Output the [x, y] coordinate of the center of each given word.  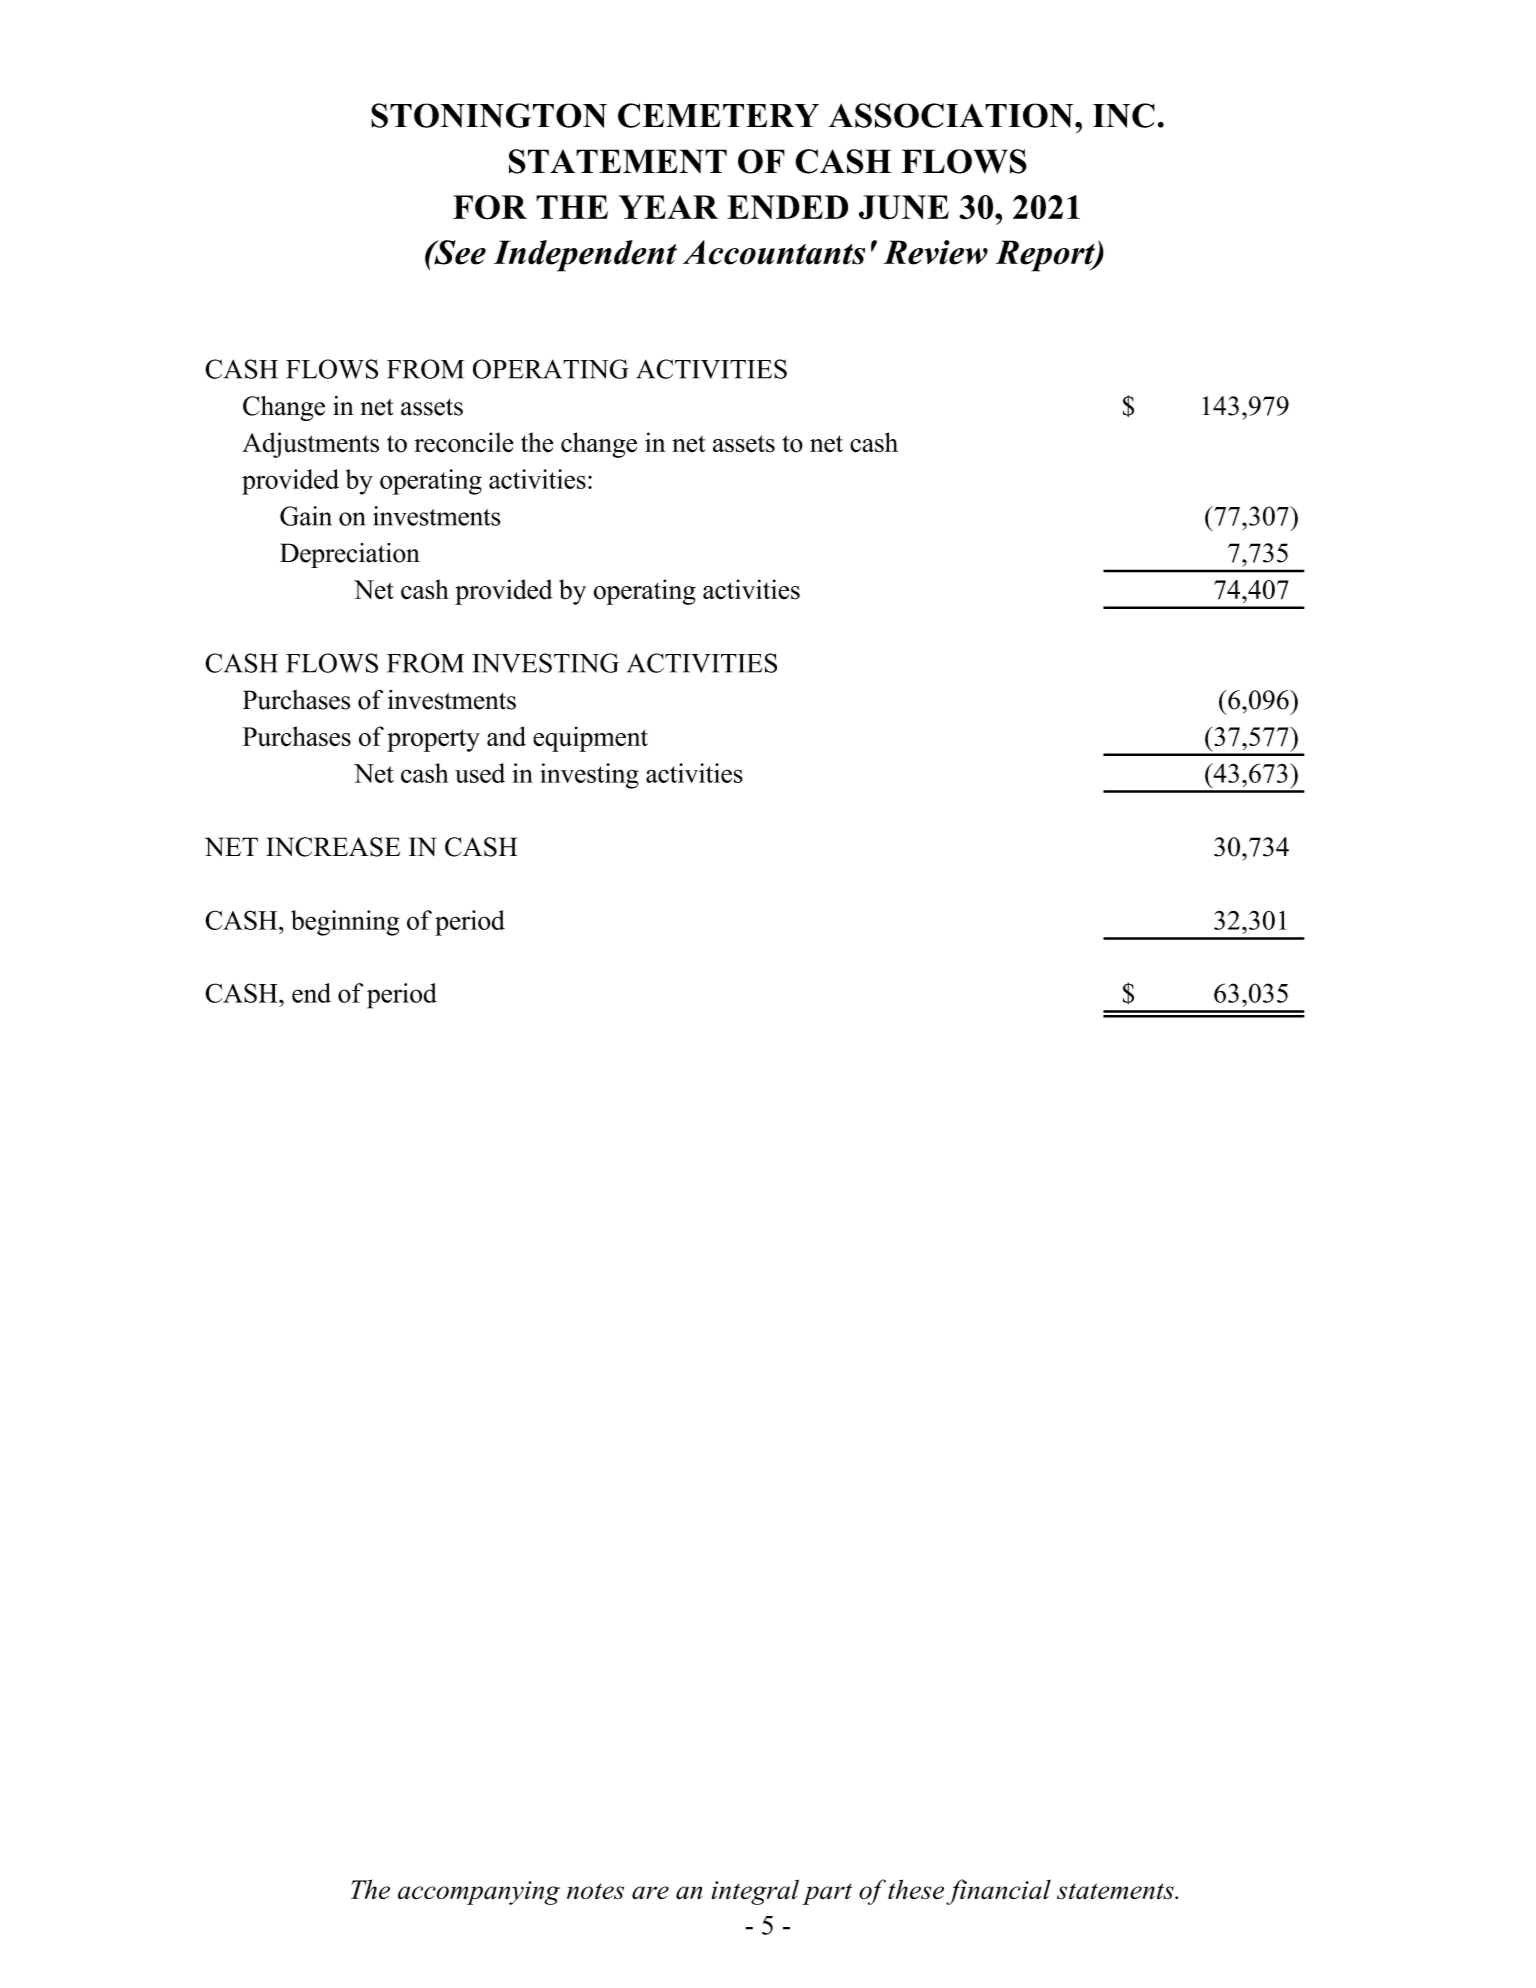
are [650, 1893]
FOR [490, 207]
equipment [590, 739]
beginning [345, 923]
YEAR [668, 207]
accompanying [479, 1893]
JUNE [904, 207]
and [506, 736]
